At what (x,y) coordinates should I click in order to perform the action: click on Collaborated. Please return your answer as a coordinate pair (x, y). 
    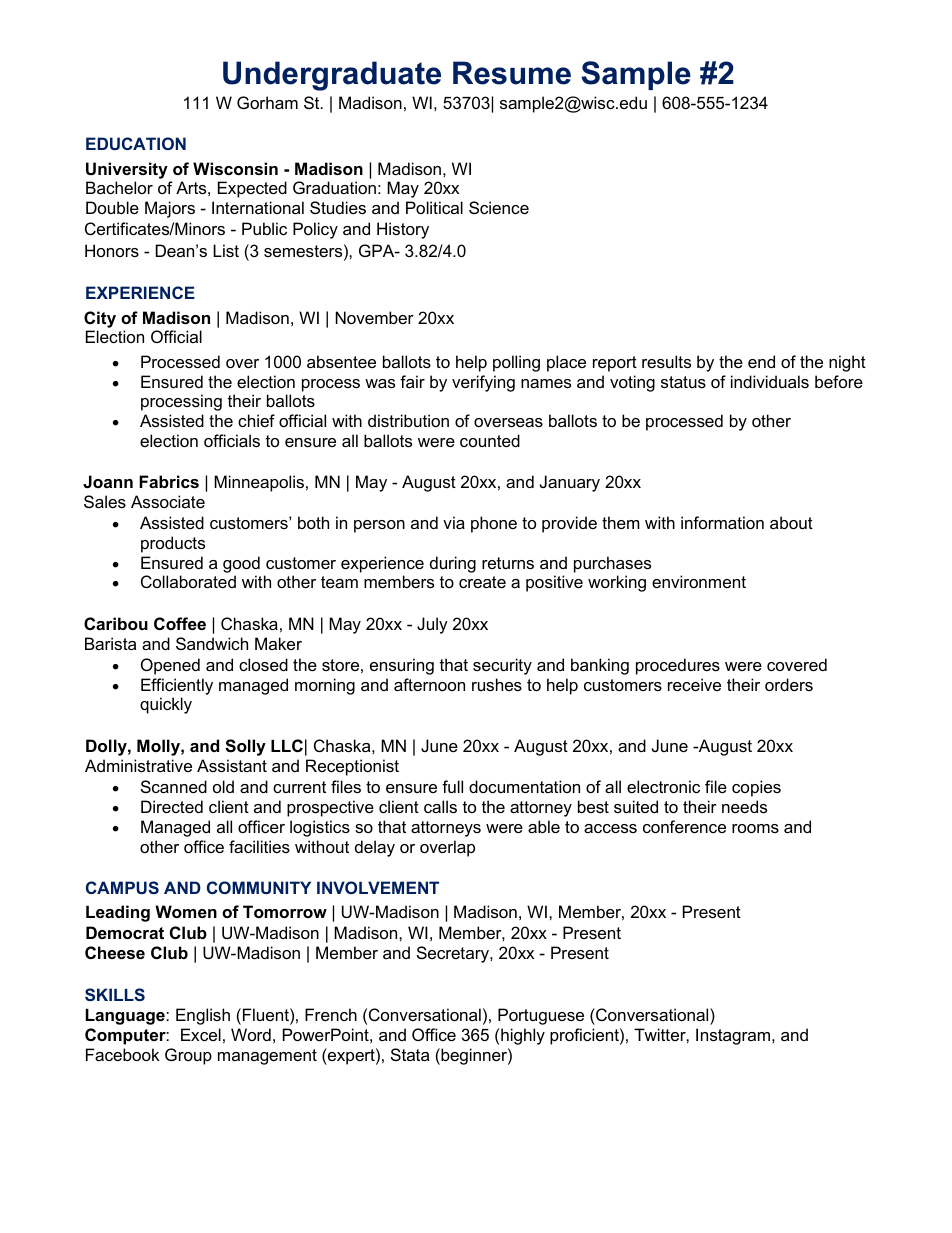
    Looking at the image, I should click on (188, 581).
